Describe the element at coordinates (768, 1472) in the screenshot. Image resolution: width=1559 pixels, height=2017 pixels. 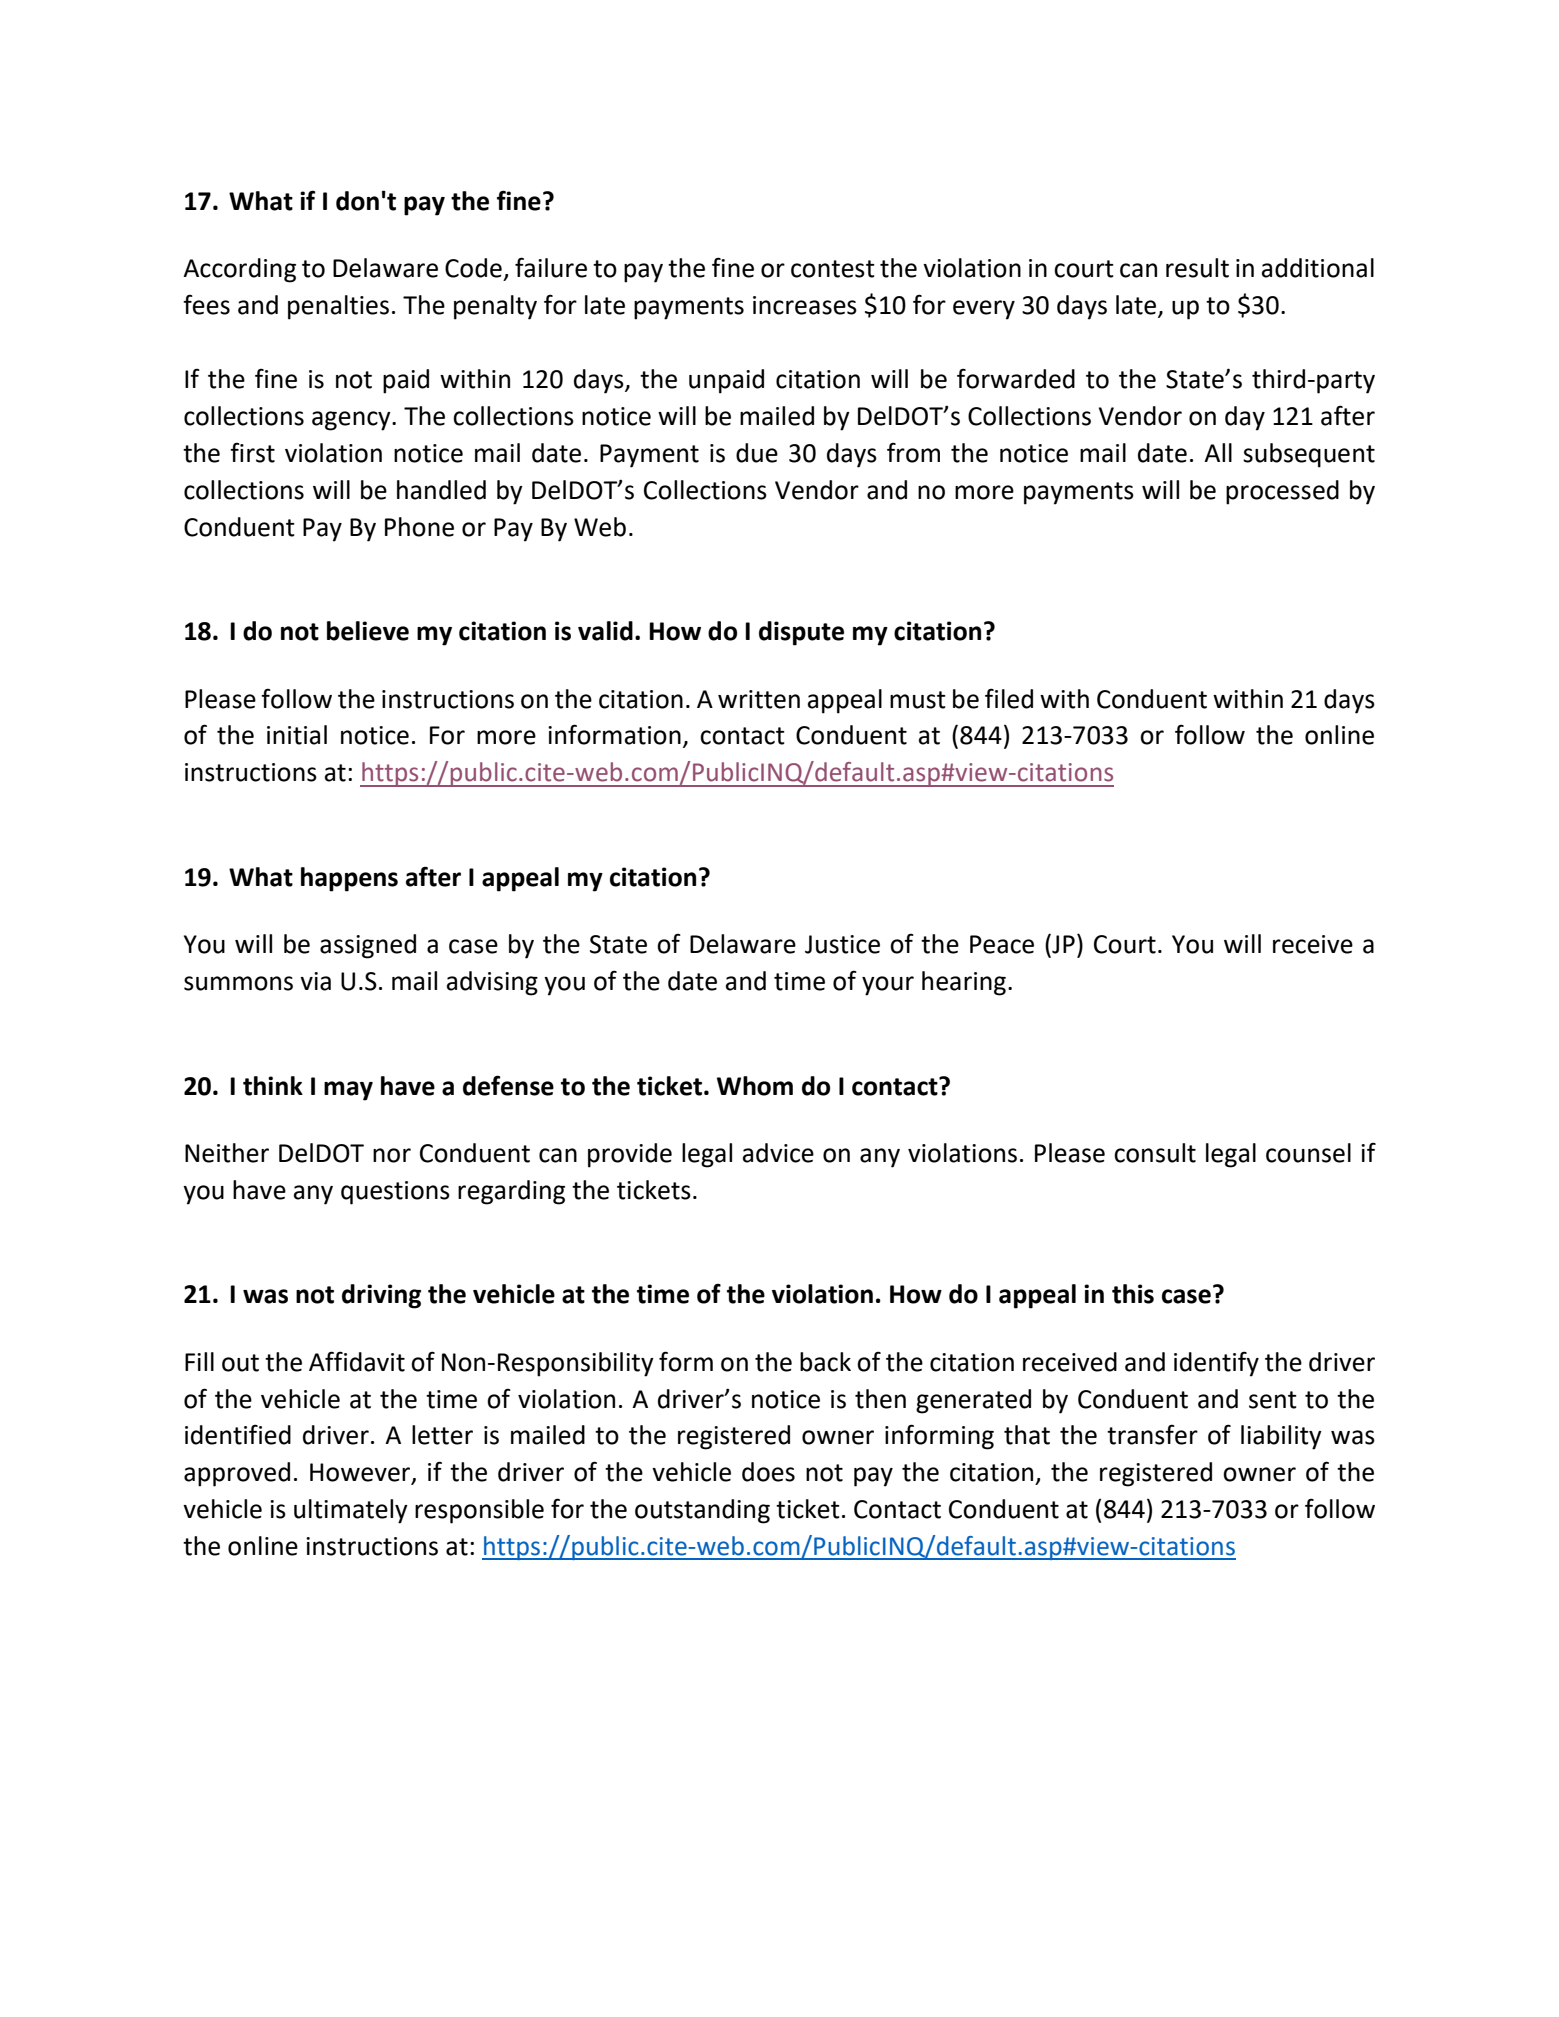
I see `does` at that location.
